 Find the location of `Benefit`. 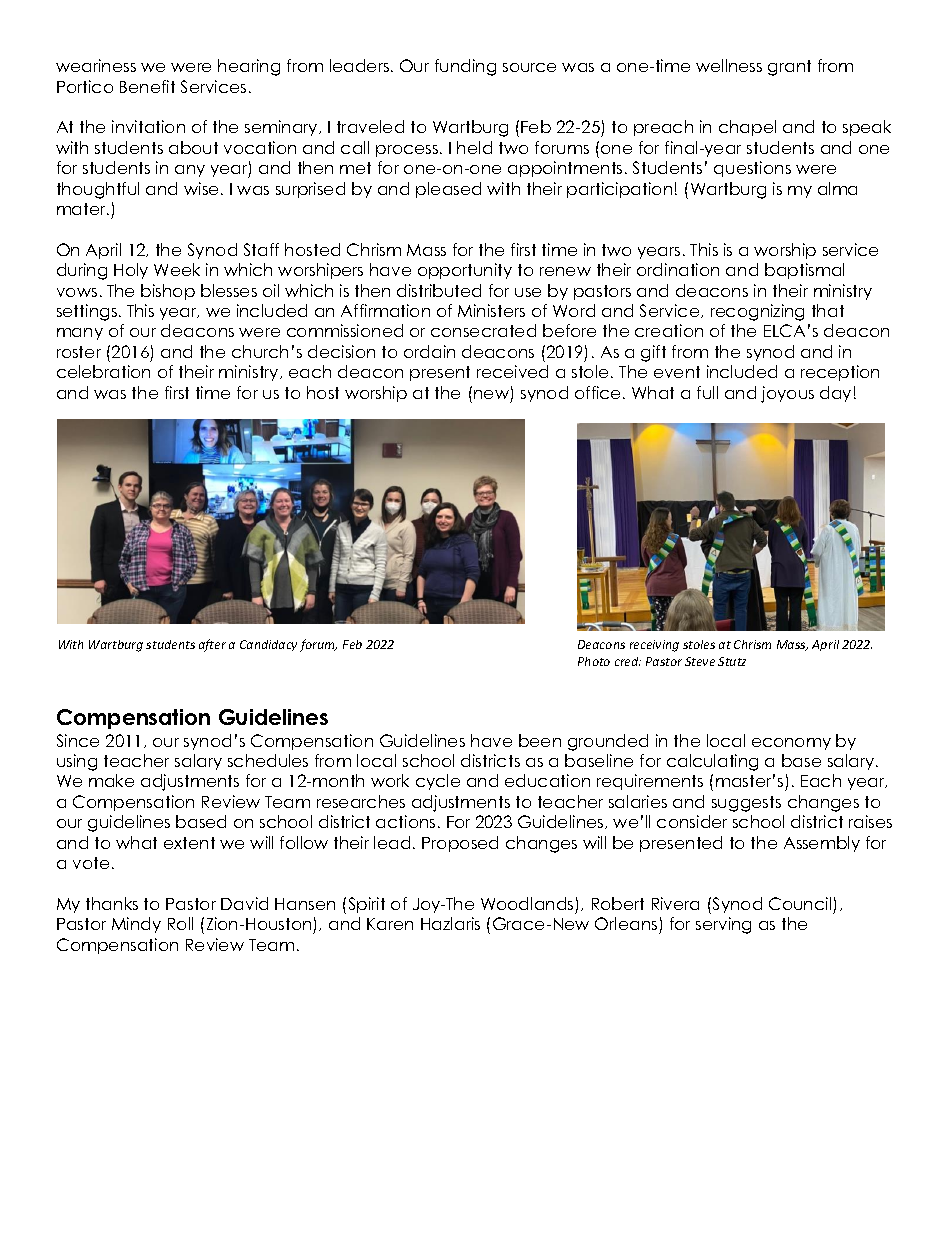

Benefit is located at coordinates (147, 86).
